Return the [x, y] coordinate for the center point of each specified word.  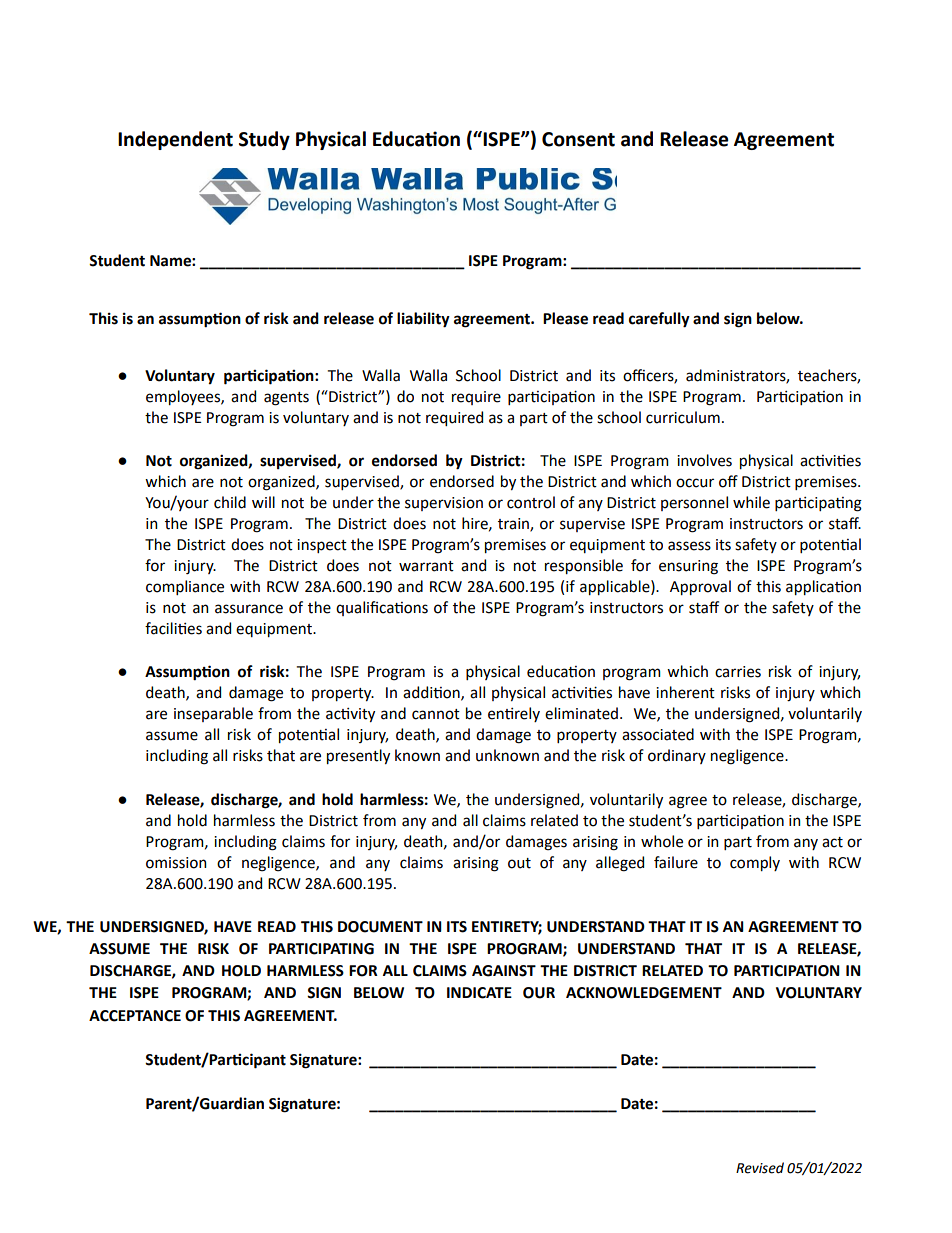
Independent [175, 140]
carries [738, 672]
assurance [249, 609]
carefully [659, 320]
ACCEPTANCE [135, 1016]
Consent [578, 139]
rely [527, 714]
